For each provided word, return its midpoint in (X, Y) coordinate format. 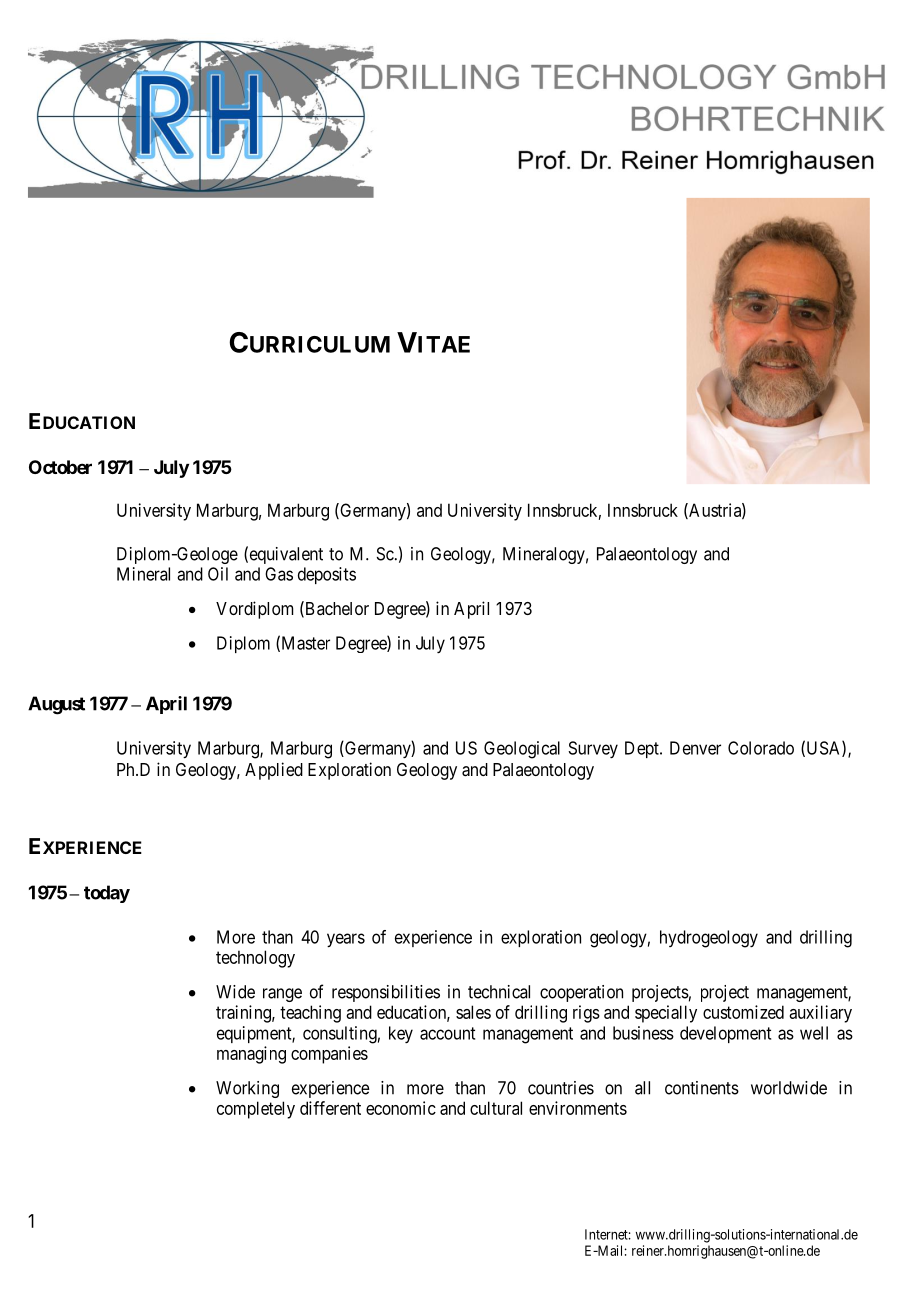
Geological (522, 750)
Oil (218, 574)
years (346, 940)
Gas (279, 574)
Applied (274, 771)
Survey (593, 749)
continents (702, 1088)
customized (743, 1012)
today (107, 894)
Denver (695, 748)
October (60, 467)
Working (247, 1089)
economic (401, 1108)
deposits (327, 575)
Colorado (761, 748)
